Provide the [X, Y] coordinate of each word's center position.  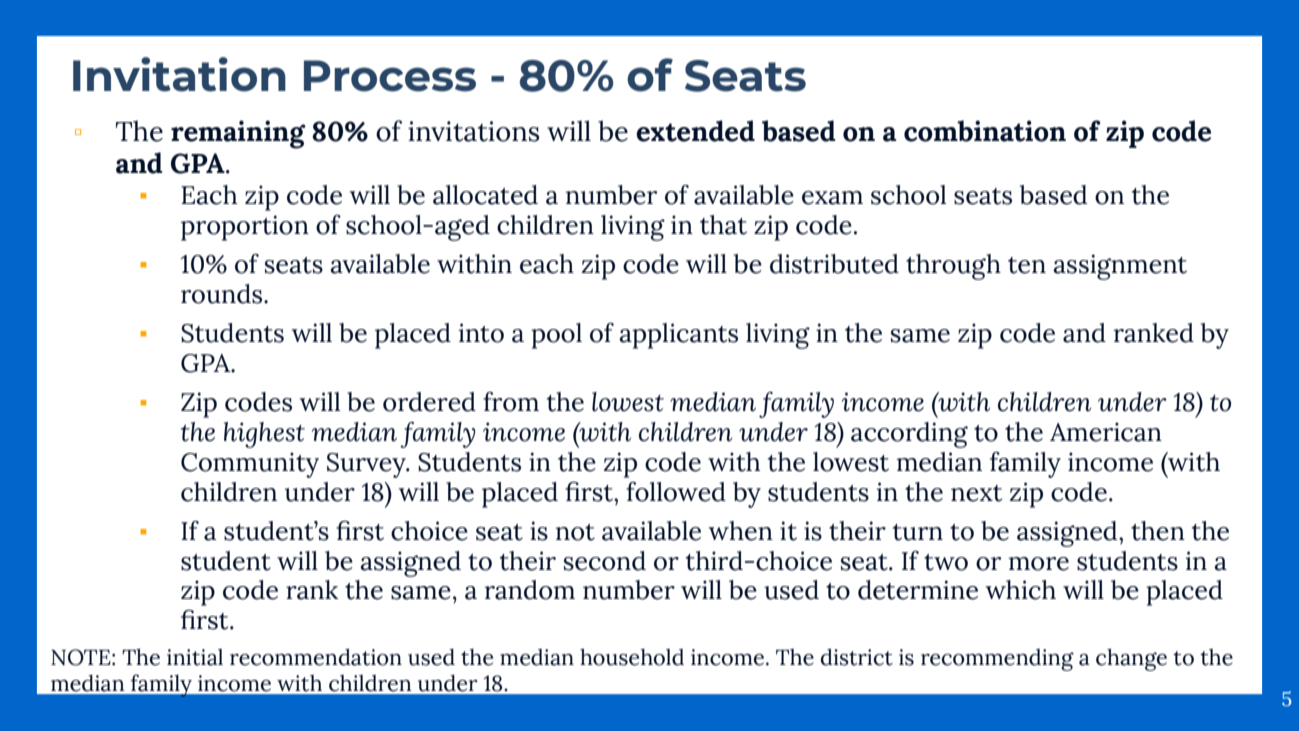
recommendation [316, 657]
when [741, 531]
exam [832, 198]
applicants [678, 336]
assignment [1120, 267]
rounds [223, 294]
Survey [367, 465]
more [1039, 564]
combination [985, 131]
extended [695, 131]
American [1106, 432]
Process [390, 76]
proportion [245, 228]
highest [264, 435]
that [723, 225]
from [511, 402]
